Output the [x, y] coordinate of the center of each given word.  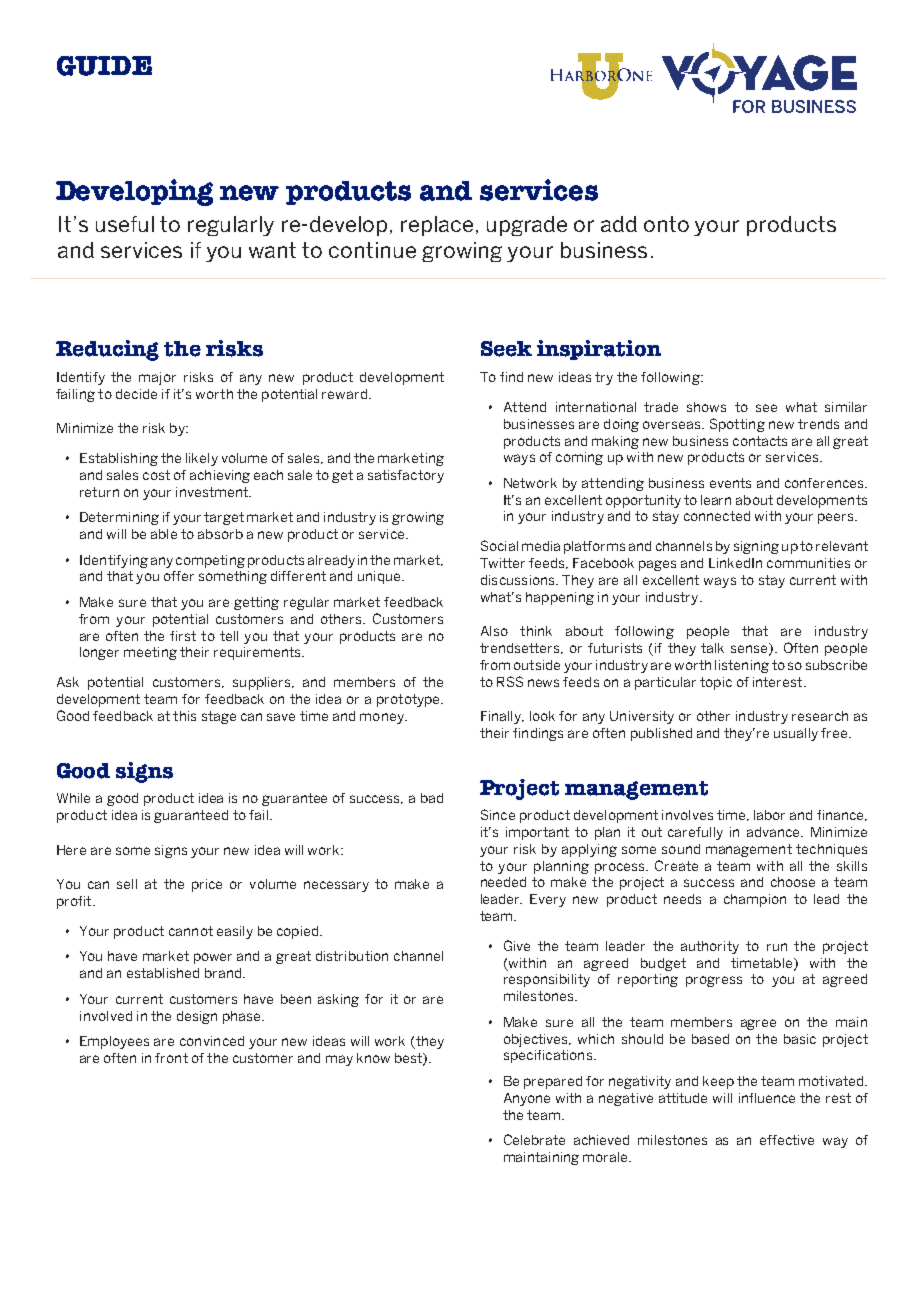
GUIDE [104, 66]
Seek [506, 349]
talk [712, 648]
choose [793, 882]
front [171, 1058]
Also [494, 631]
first [183, 636]
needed [503, 882]
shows [706, 407]
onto [666, 224]
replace [437, 226]
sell [127, 884]
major [157, 378]
